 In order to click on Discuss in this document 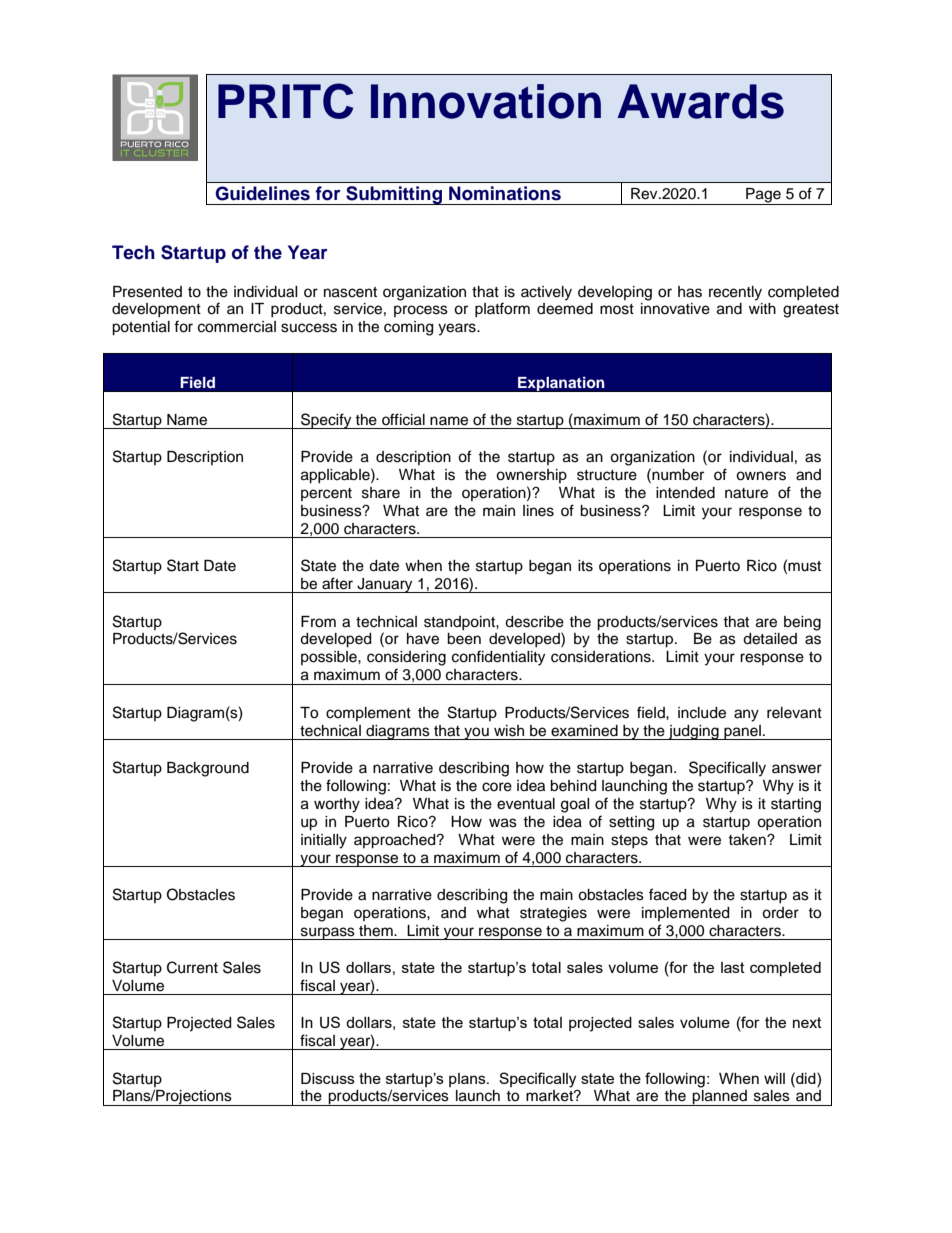, I will do `click(328, 1078)`.
